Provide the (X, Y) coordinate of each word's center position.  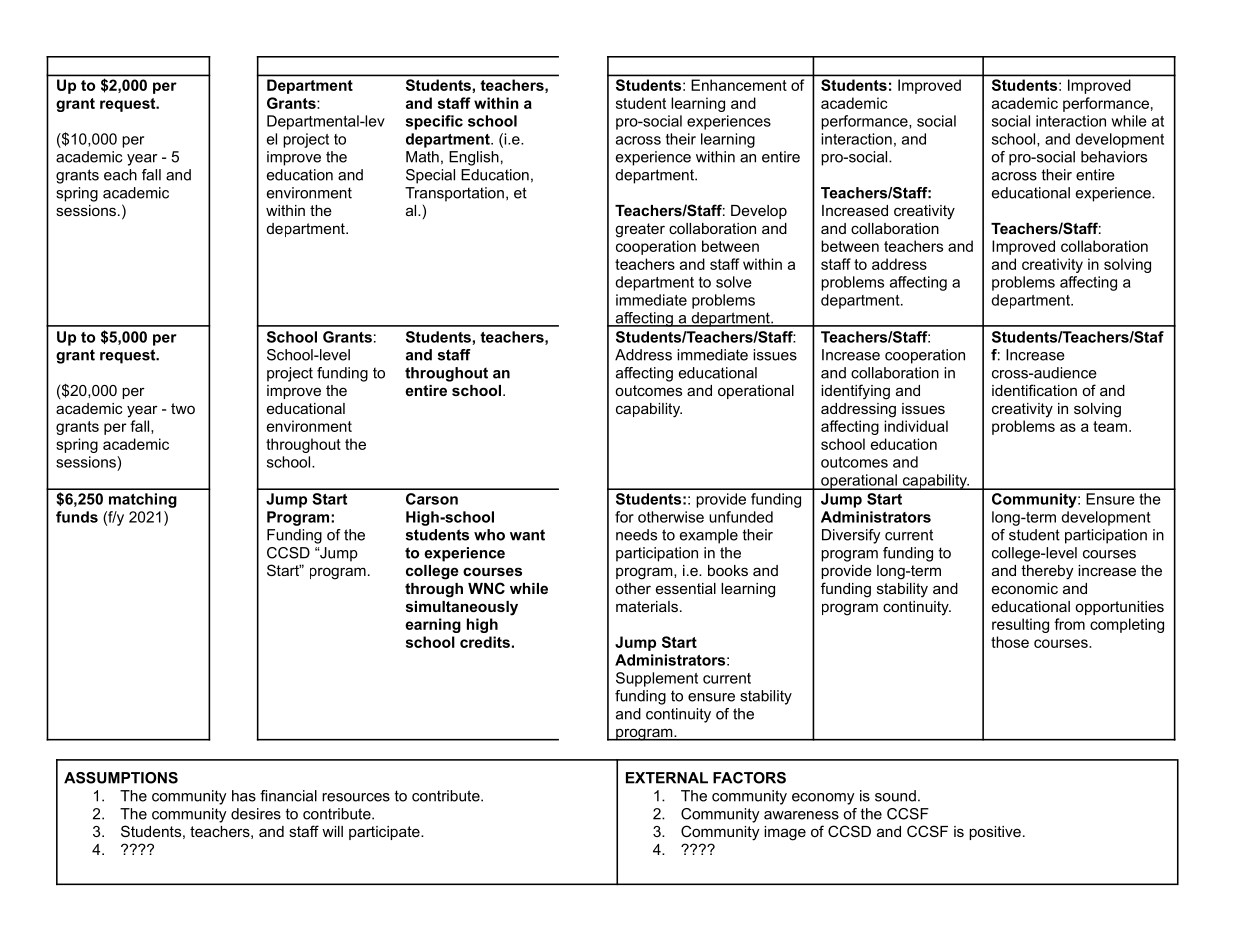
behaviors (1114, 157)
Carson (432, 499)
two (183, 408)
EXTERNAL (667, 778)
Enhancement (739, 85)
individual (916, 426)
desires (256, 814)
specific (434, 122)
